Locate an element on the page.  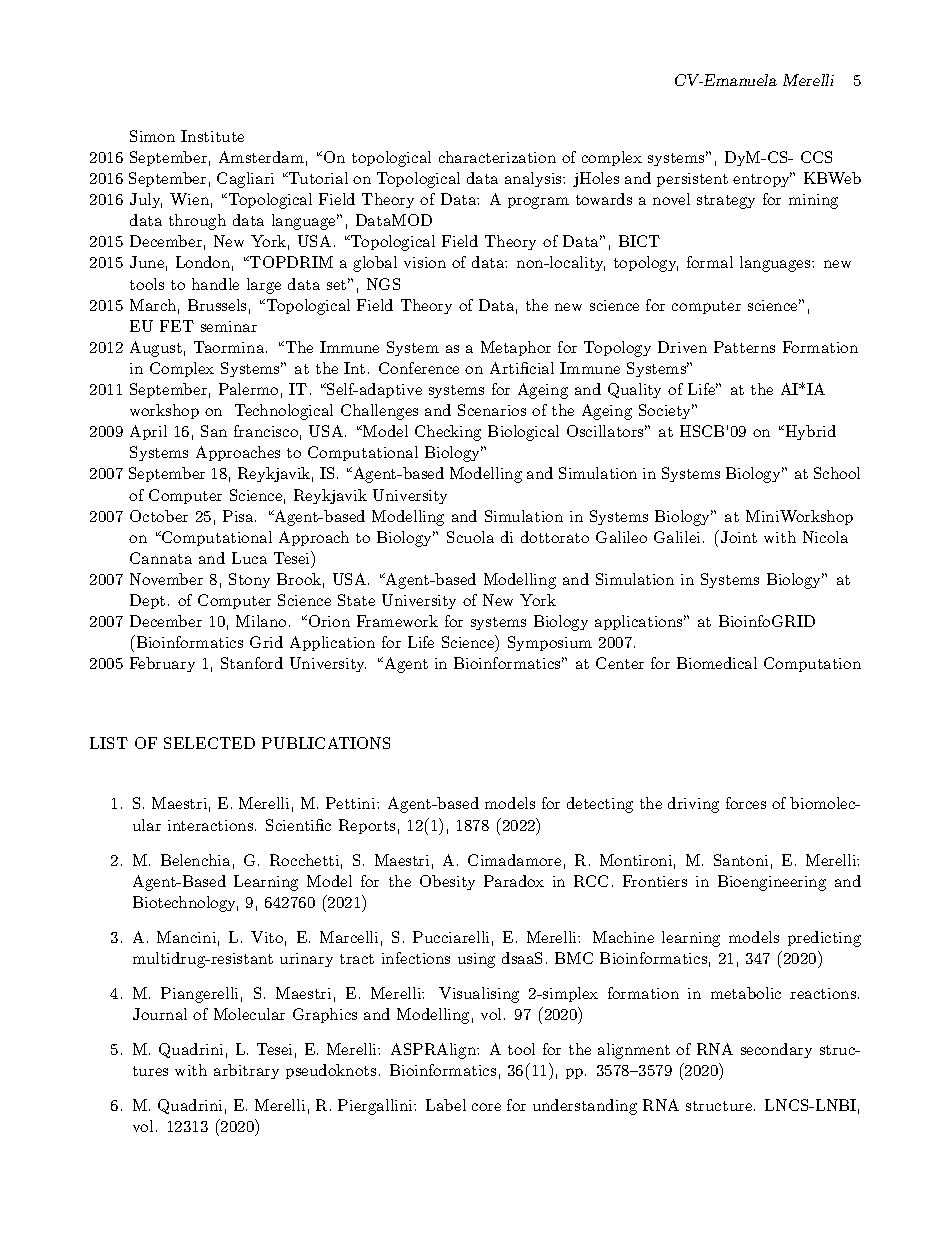
secondary is located at coordinates (776, 1050).
